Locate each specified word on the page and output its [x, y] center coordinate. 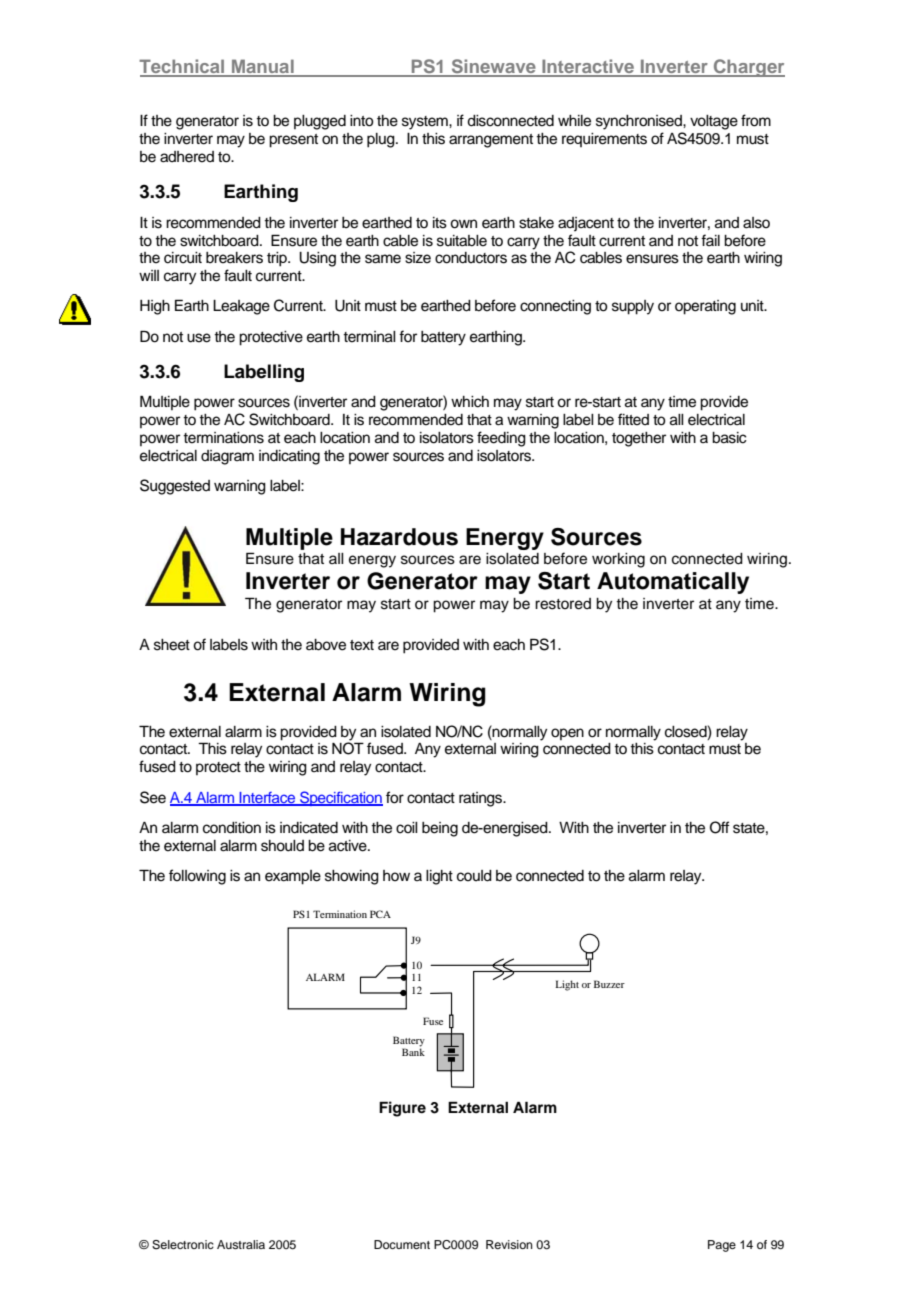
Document [402, 1244]
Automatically [673, 583]
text [362, 645]
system [426, 123]
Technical [183, 67]
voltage [714, 122]
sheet [172, 645]
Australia [241, 1244]
